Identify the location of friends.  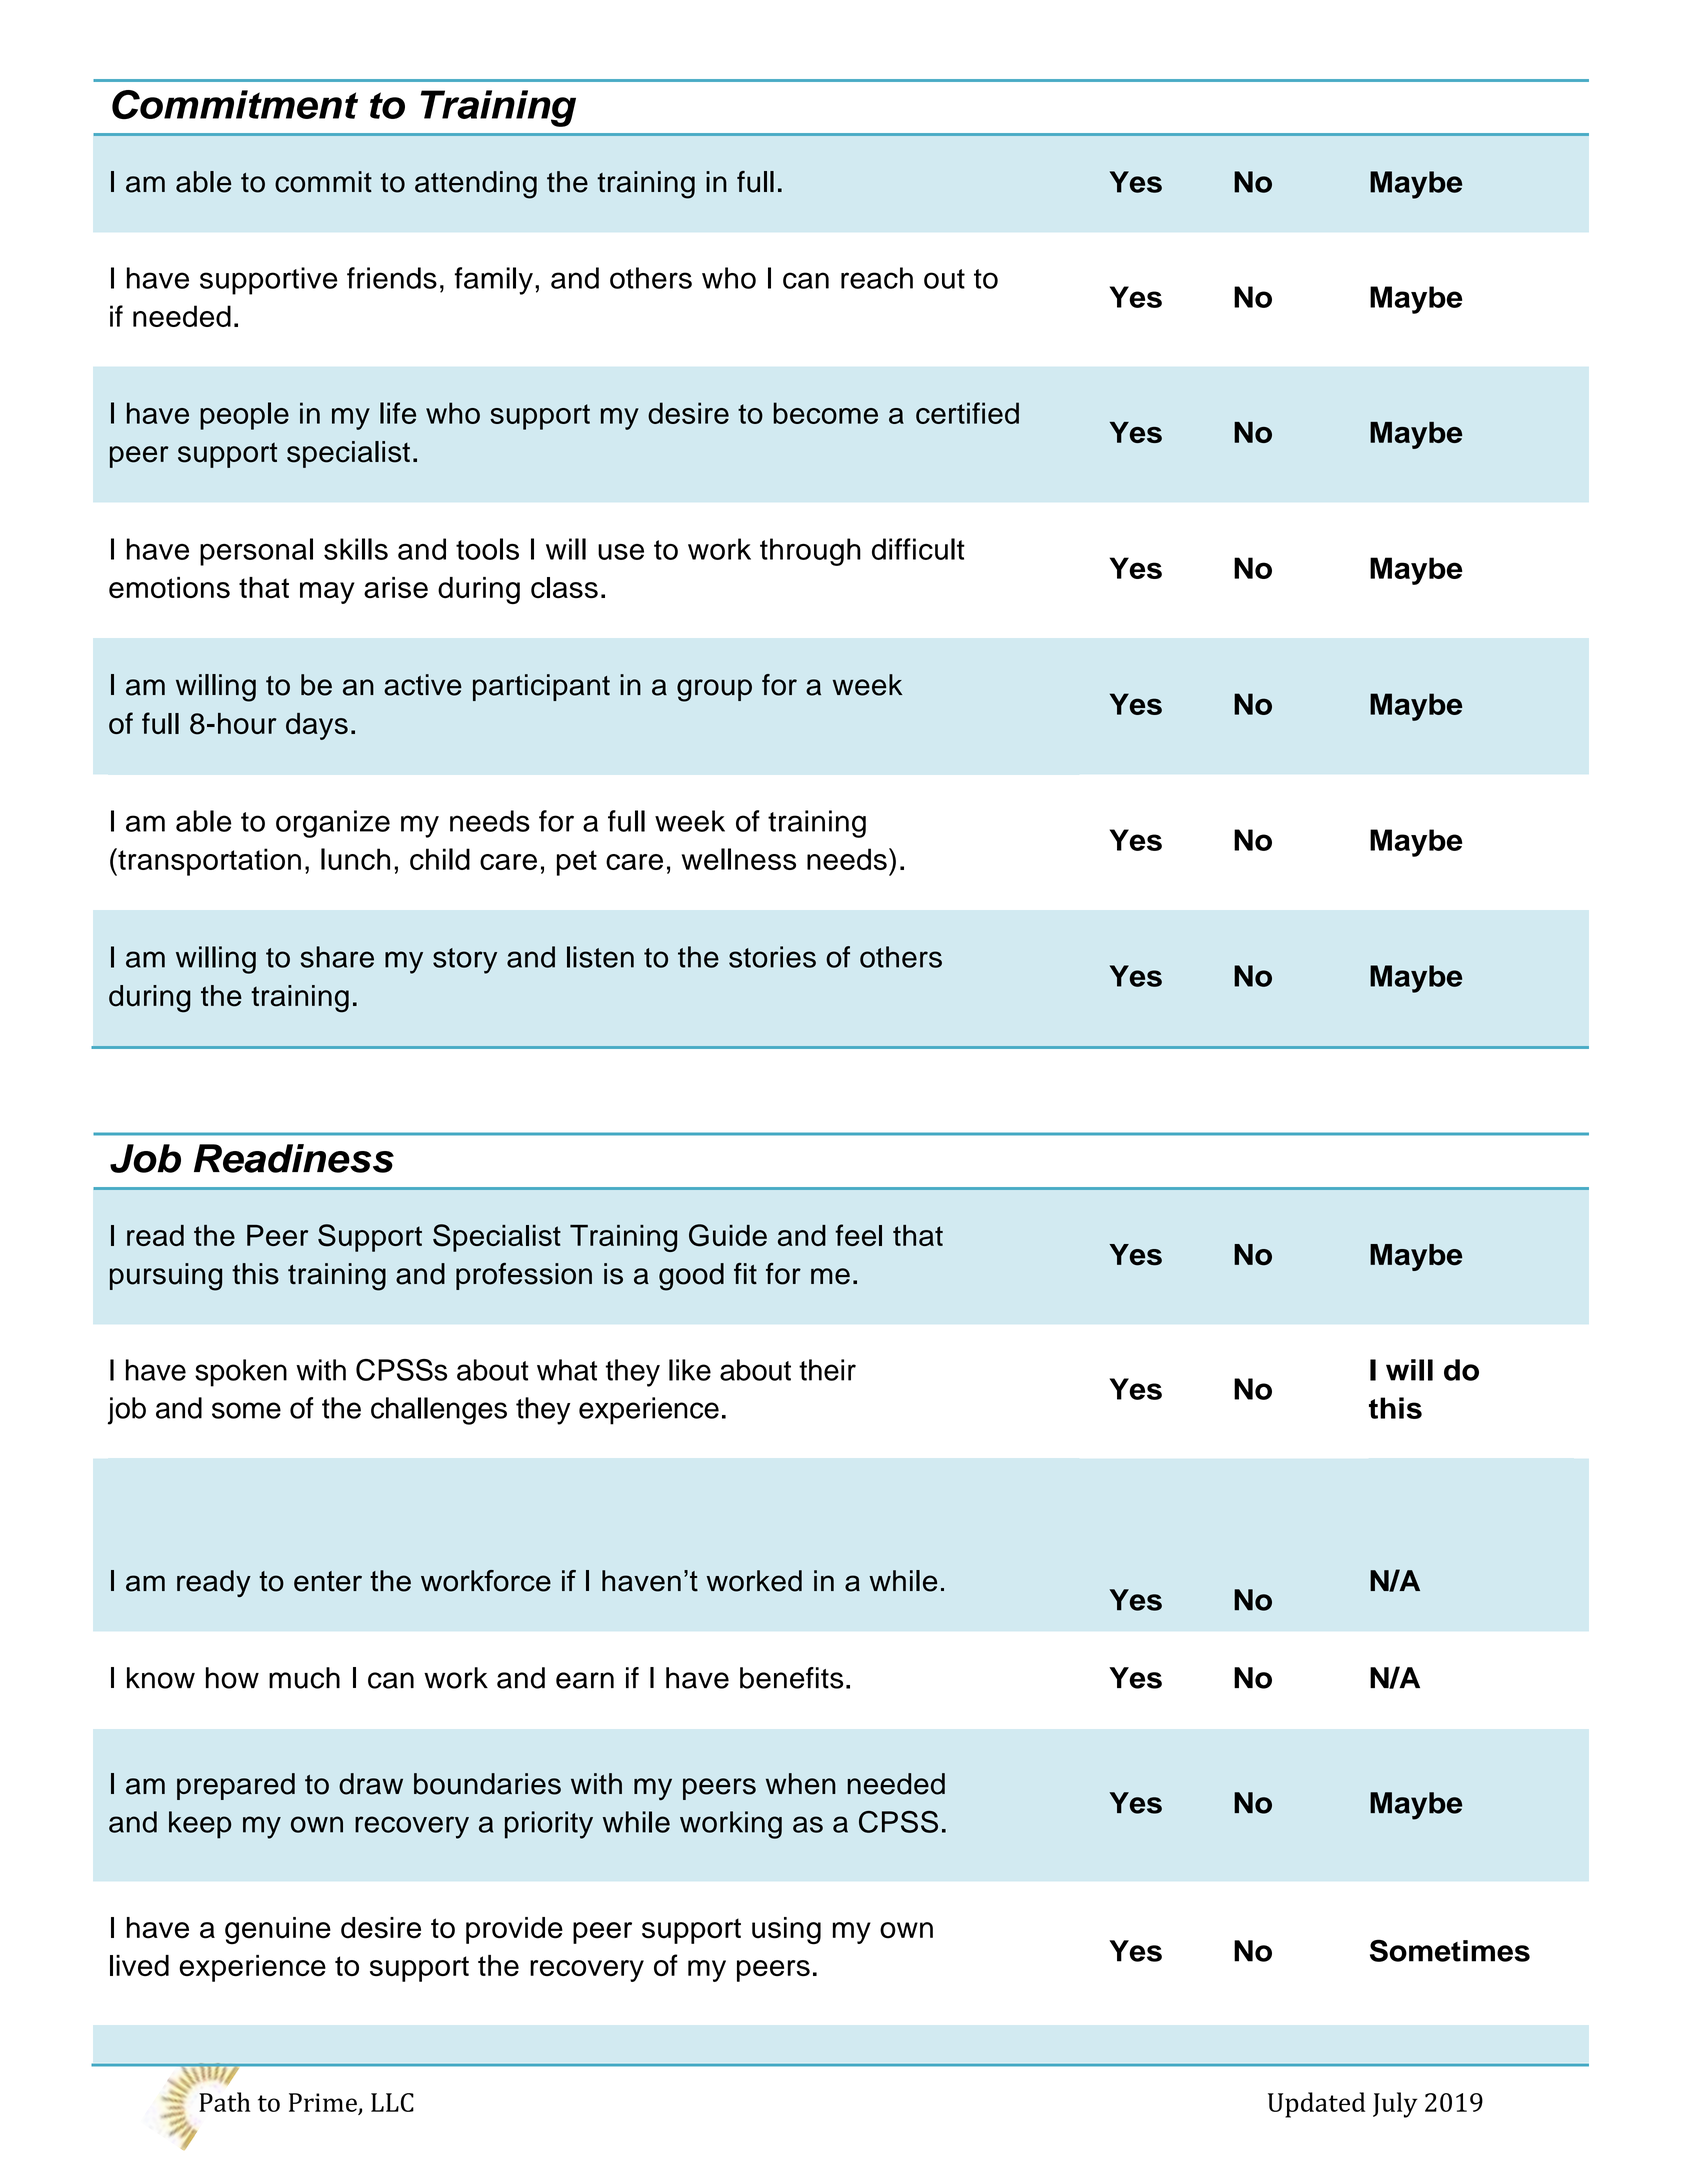
(392, 278).
